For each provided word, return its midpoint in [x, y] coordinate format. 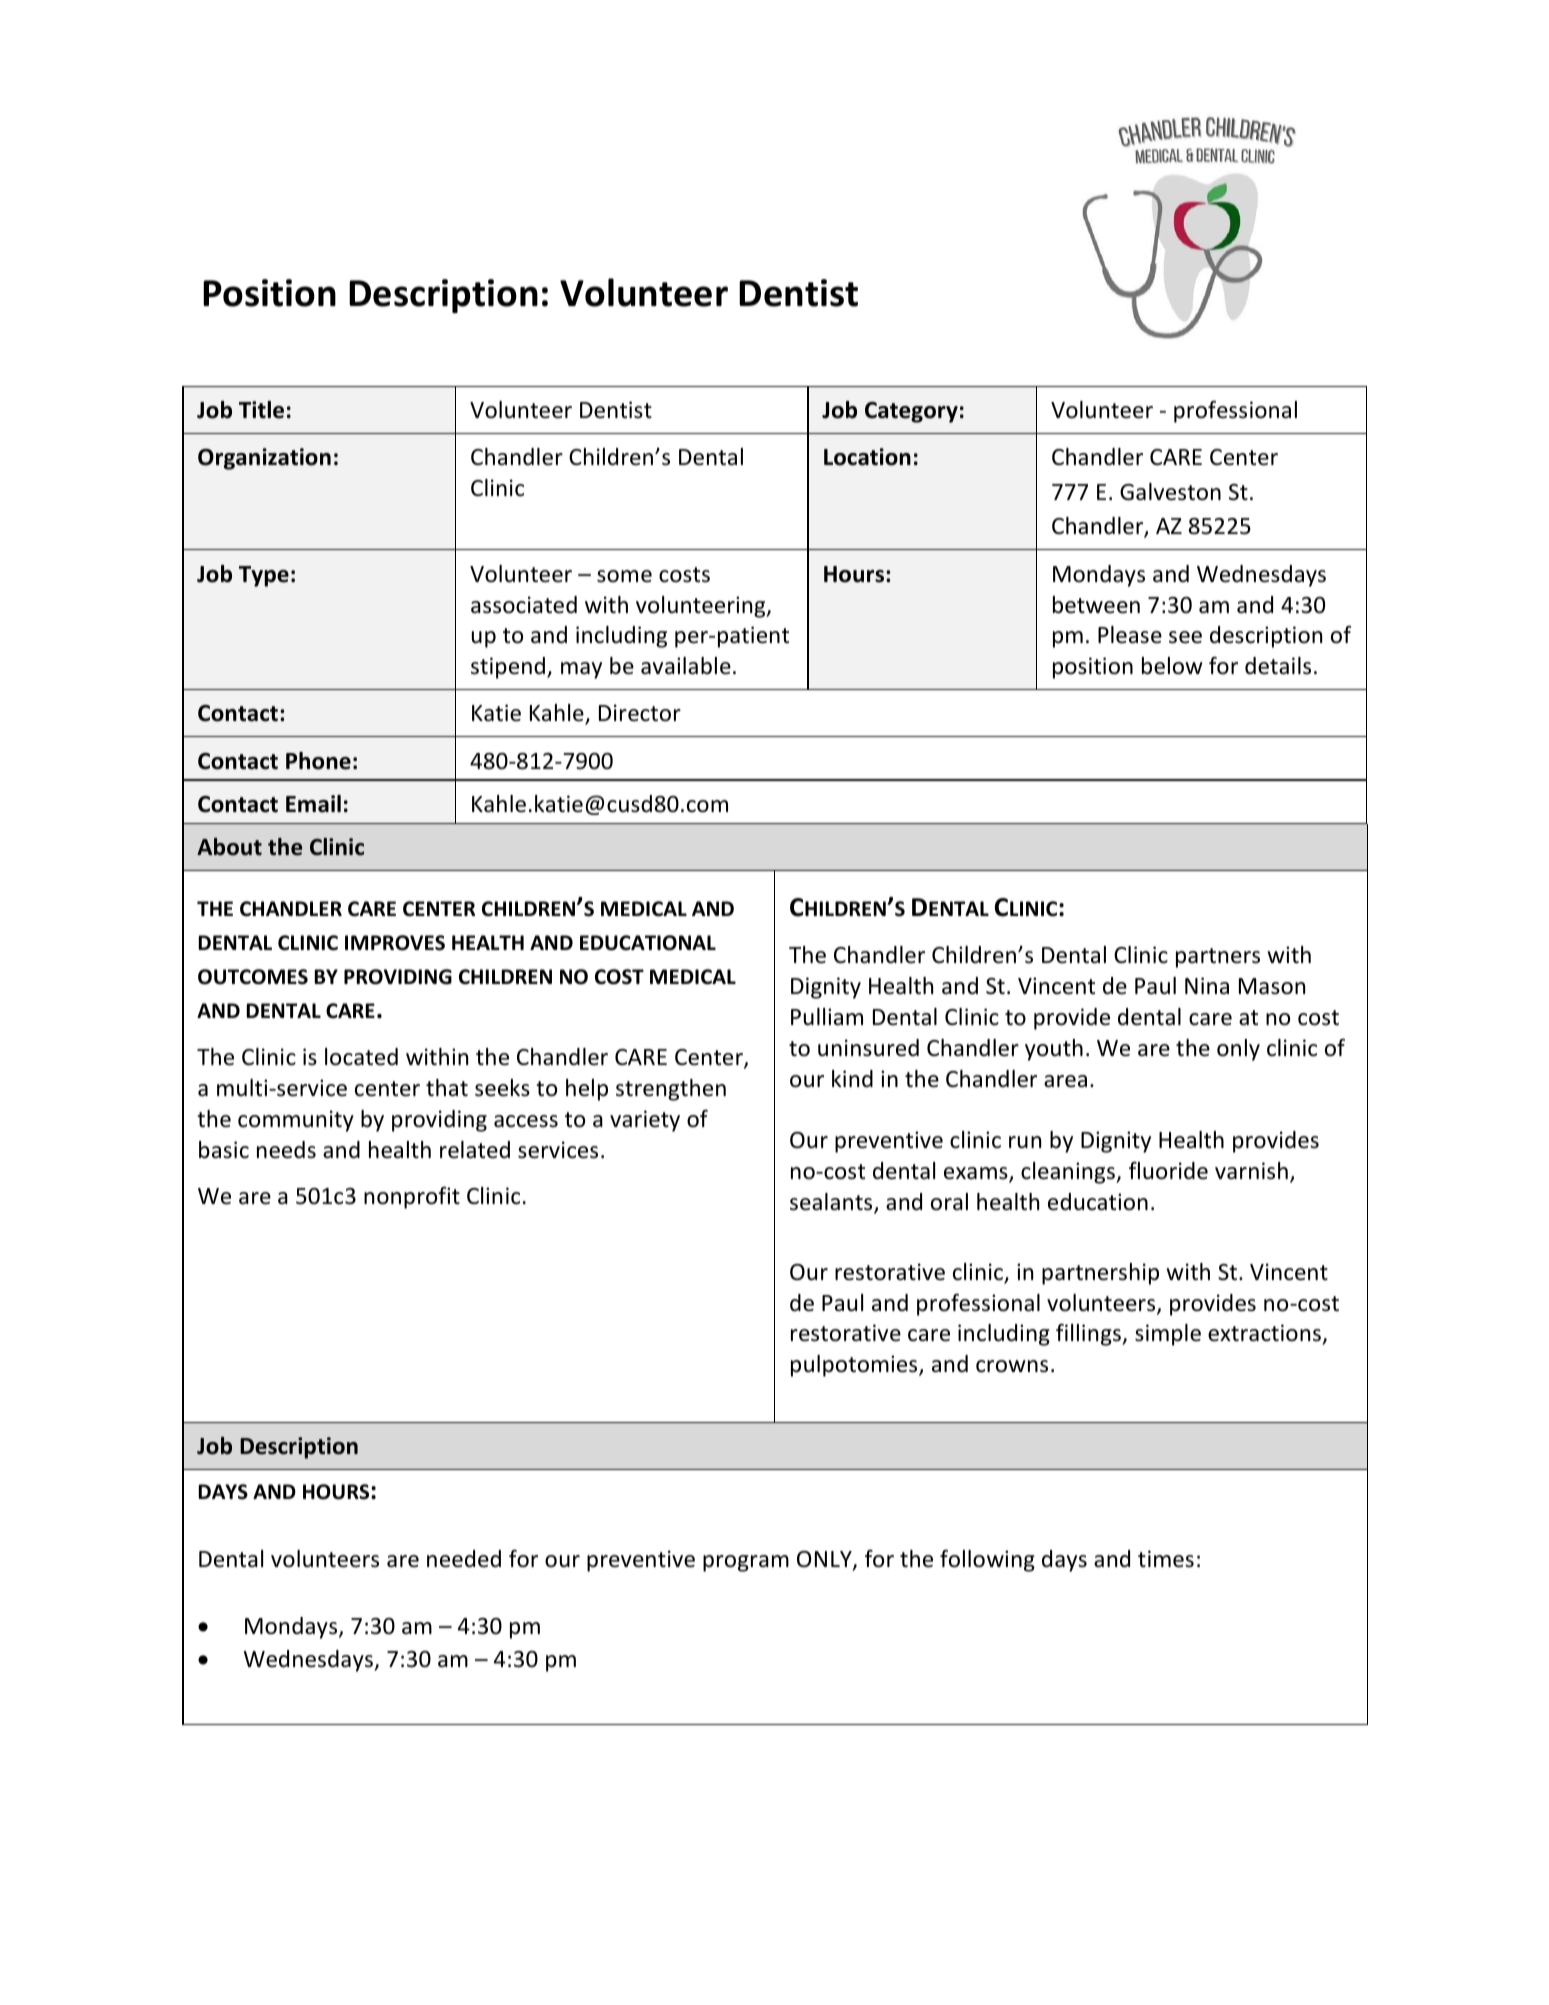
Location [867, 457]
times [1166, 1559]
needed [464, 1559]
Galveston [1170, 492]
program [746, 1563]
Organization [264, 459]
